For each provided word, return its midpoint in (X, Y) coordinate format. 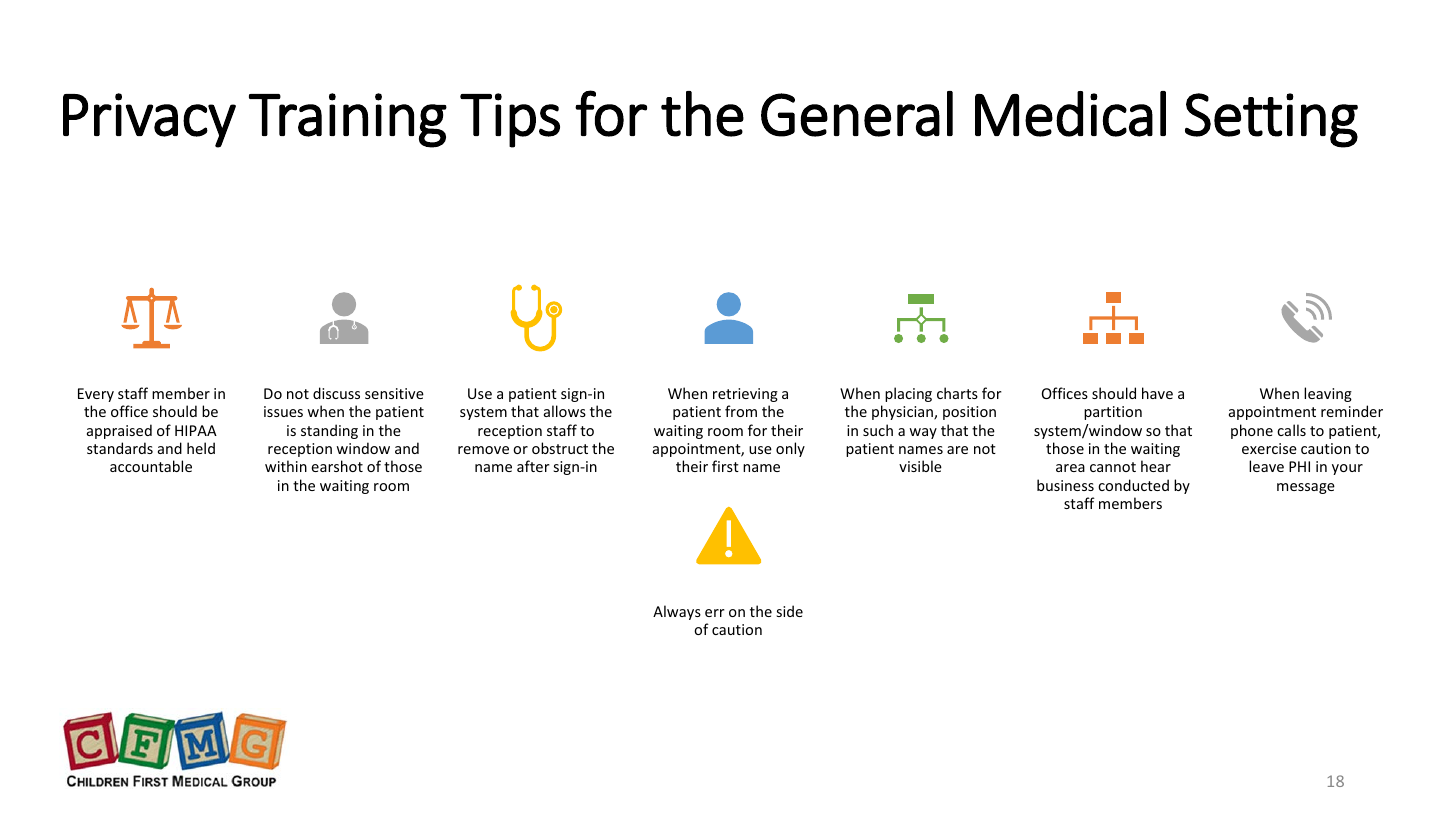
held (201, 448)
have (1157, 393)
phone (1252, 431)
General (857, 114)
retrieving (745, 395)
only (790, 449)
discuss (336, 393)
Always (677, 612)
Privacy (149, 120)
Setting (1271, 120)
